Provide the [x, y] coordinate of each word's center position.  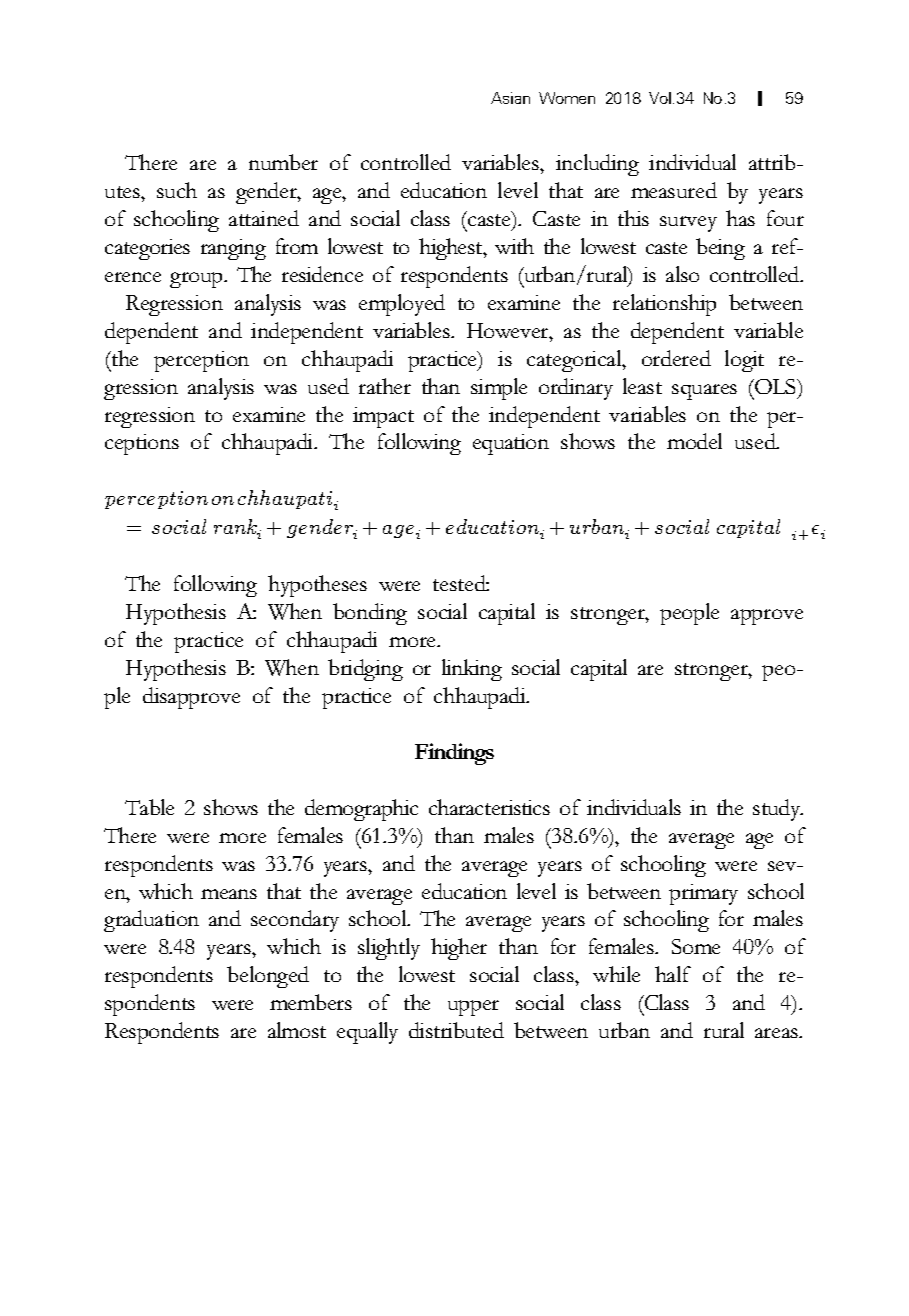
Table [149, 807]
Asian [510, 98]
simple [499, 389]
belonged [268, 977]
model [694, 441]
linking [472, 670]
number [283, 162]
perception [201, 361]
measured [674, 190]
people [689, 614]
